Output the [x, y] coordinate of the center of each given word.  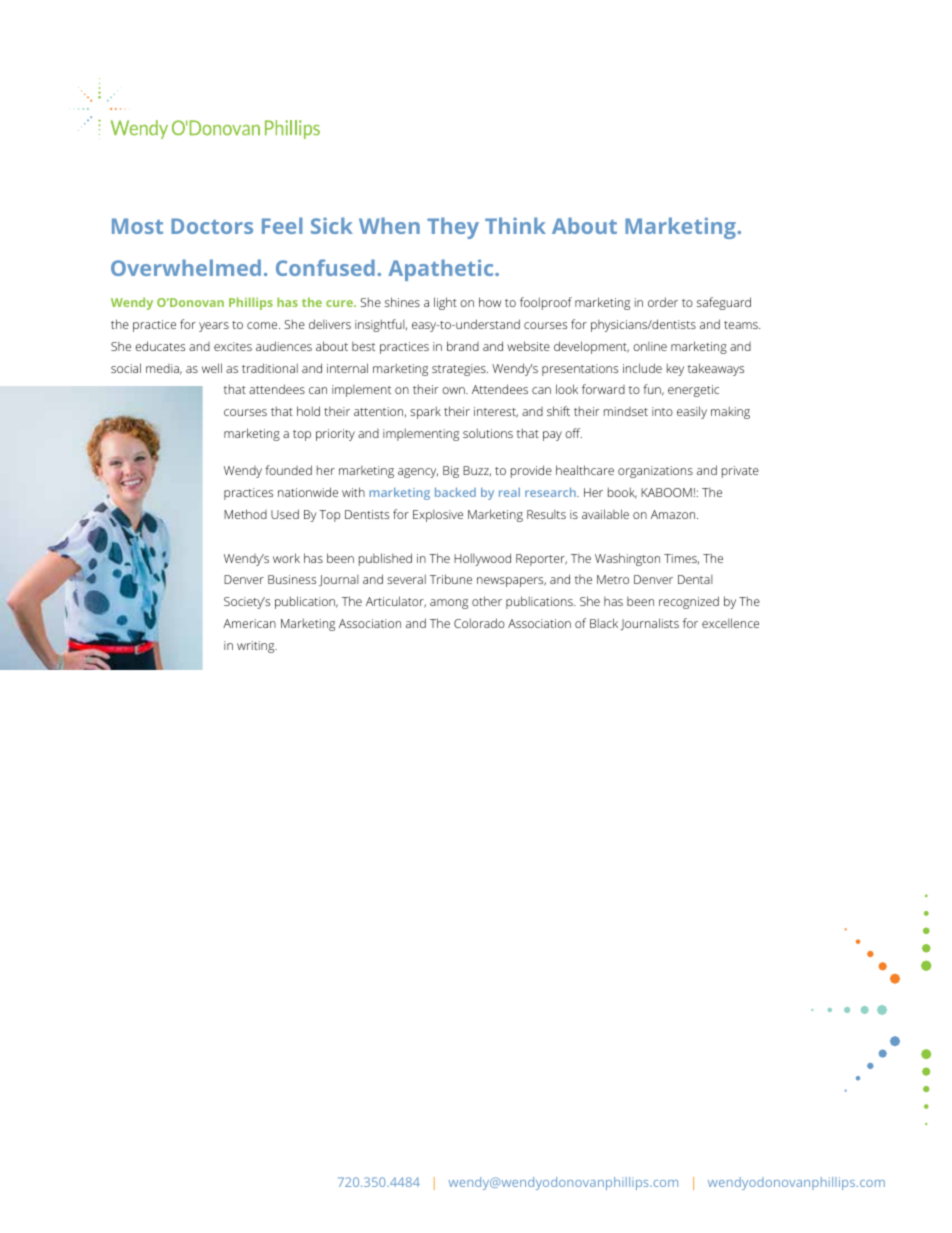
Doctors [212, 226]
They [453, 228]
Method [245, 514]
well [212, 368]
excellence [730, 623]
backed [455, 492]
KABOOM [666, 492]
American [249, 623]
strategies [460, 370]
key [675, 369]
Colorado [479, 623]
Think [515, 225]
